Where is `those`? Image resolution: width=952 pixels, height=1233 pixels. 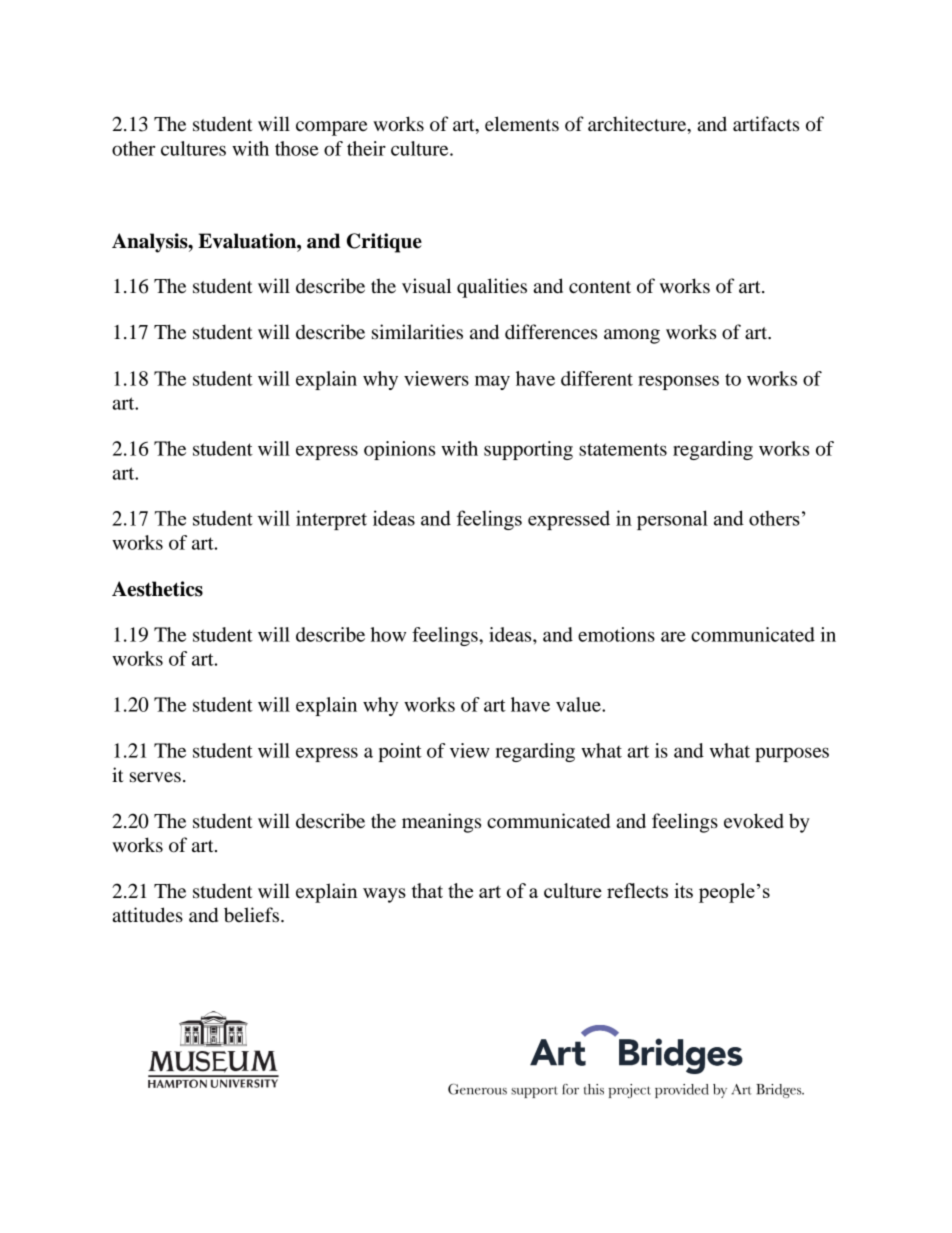 those is located at coordinates (297, 148).
